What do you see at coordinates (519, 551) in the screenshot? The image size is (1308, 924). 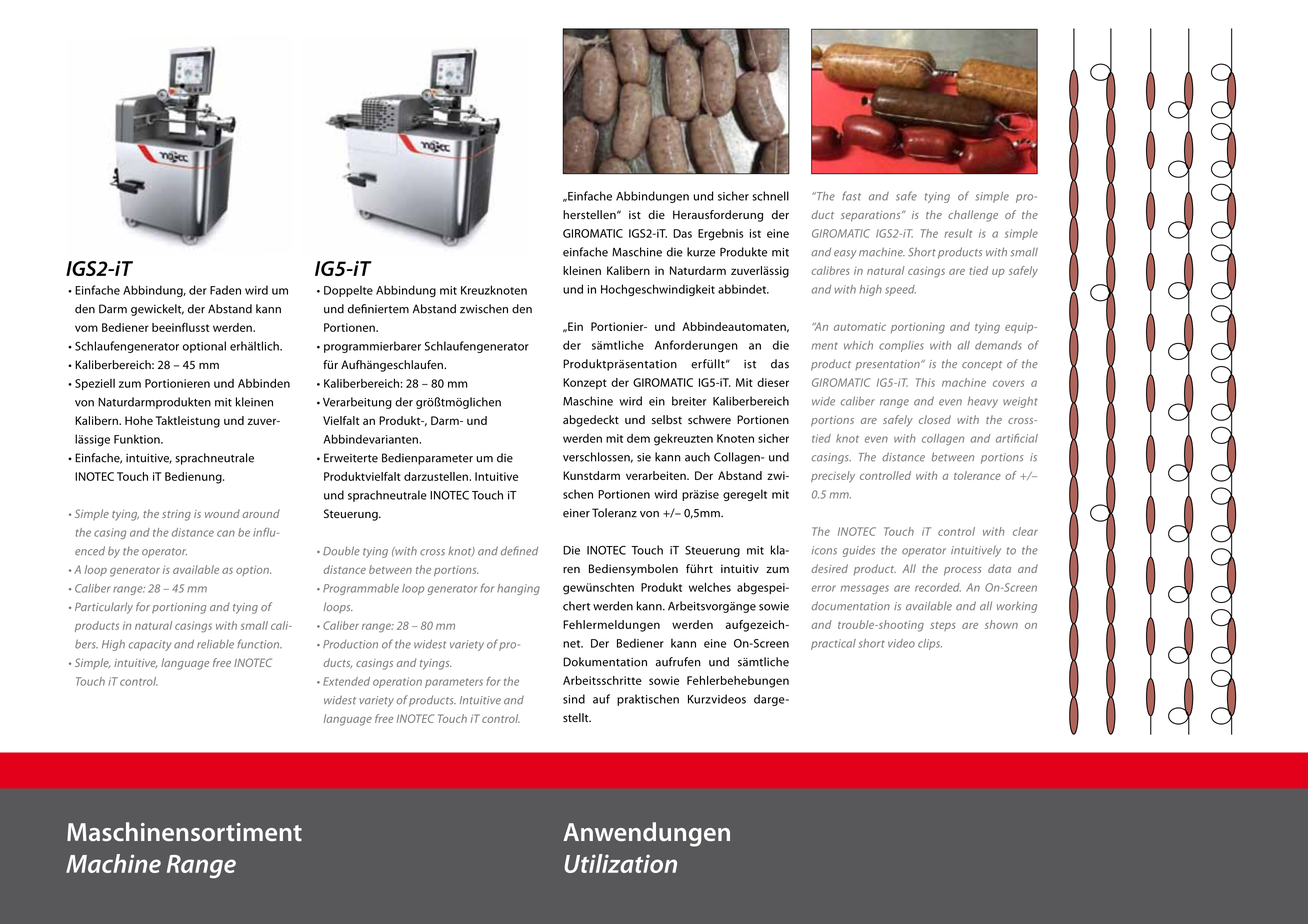 I see `defined` at bounding box center [519, 551].
